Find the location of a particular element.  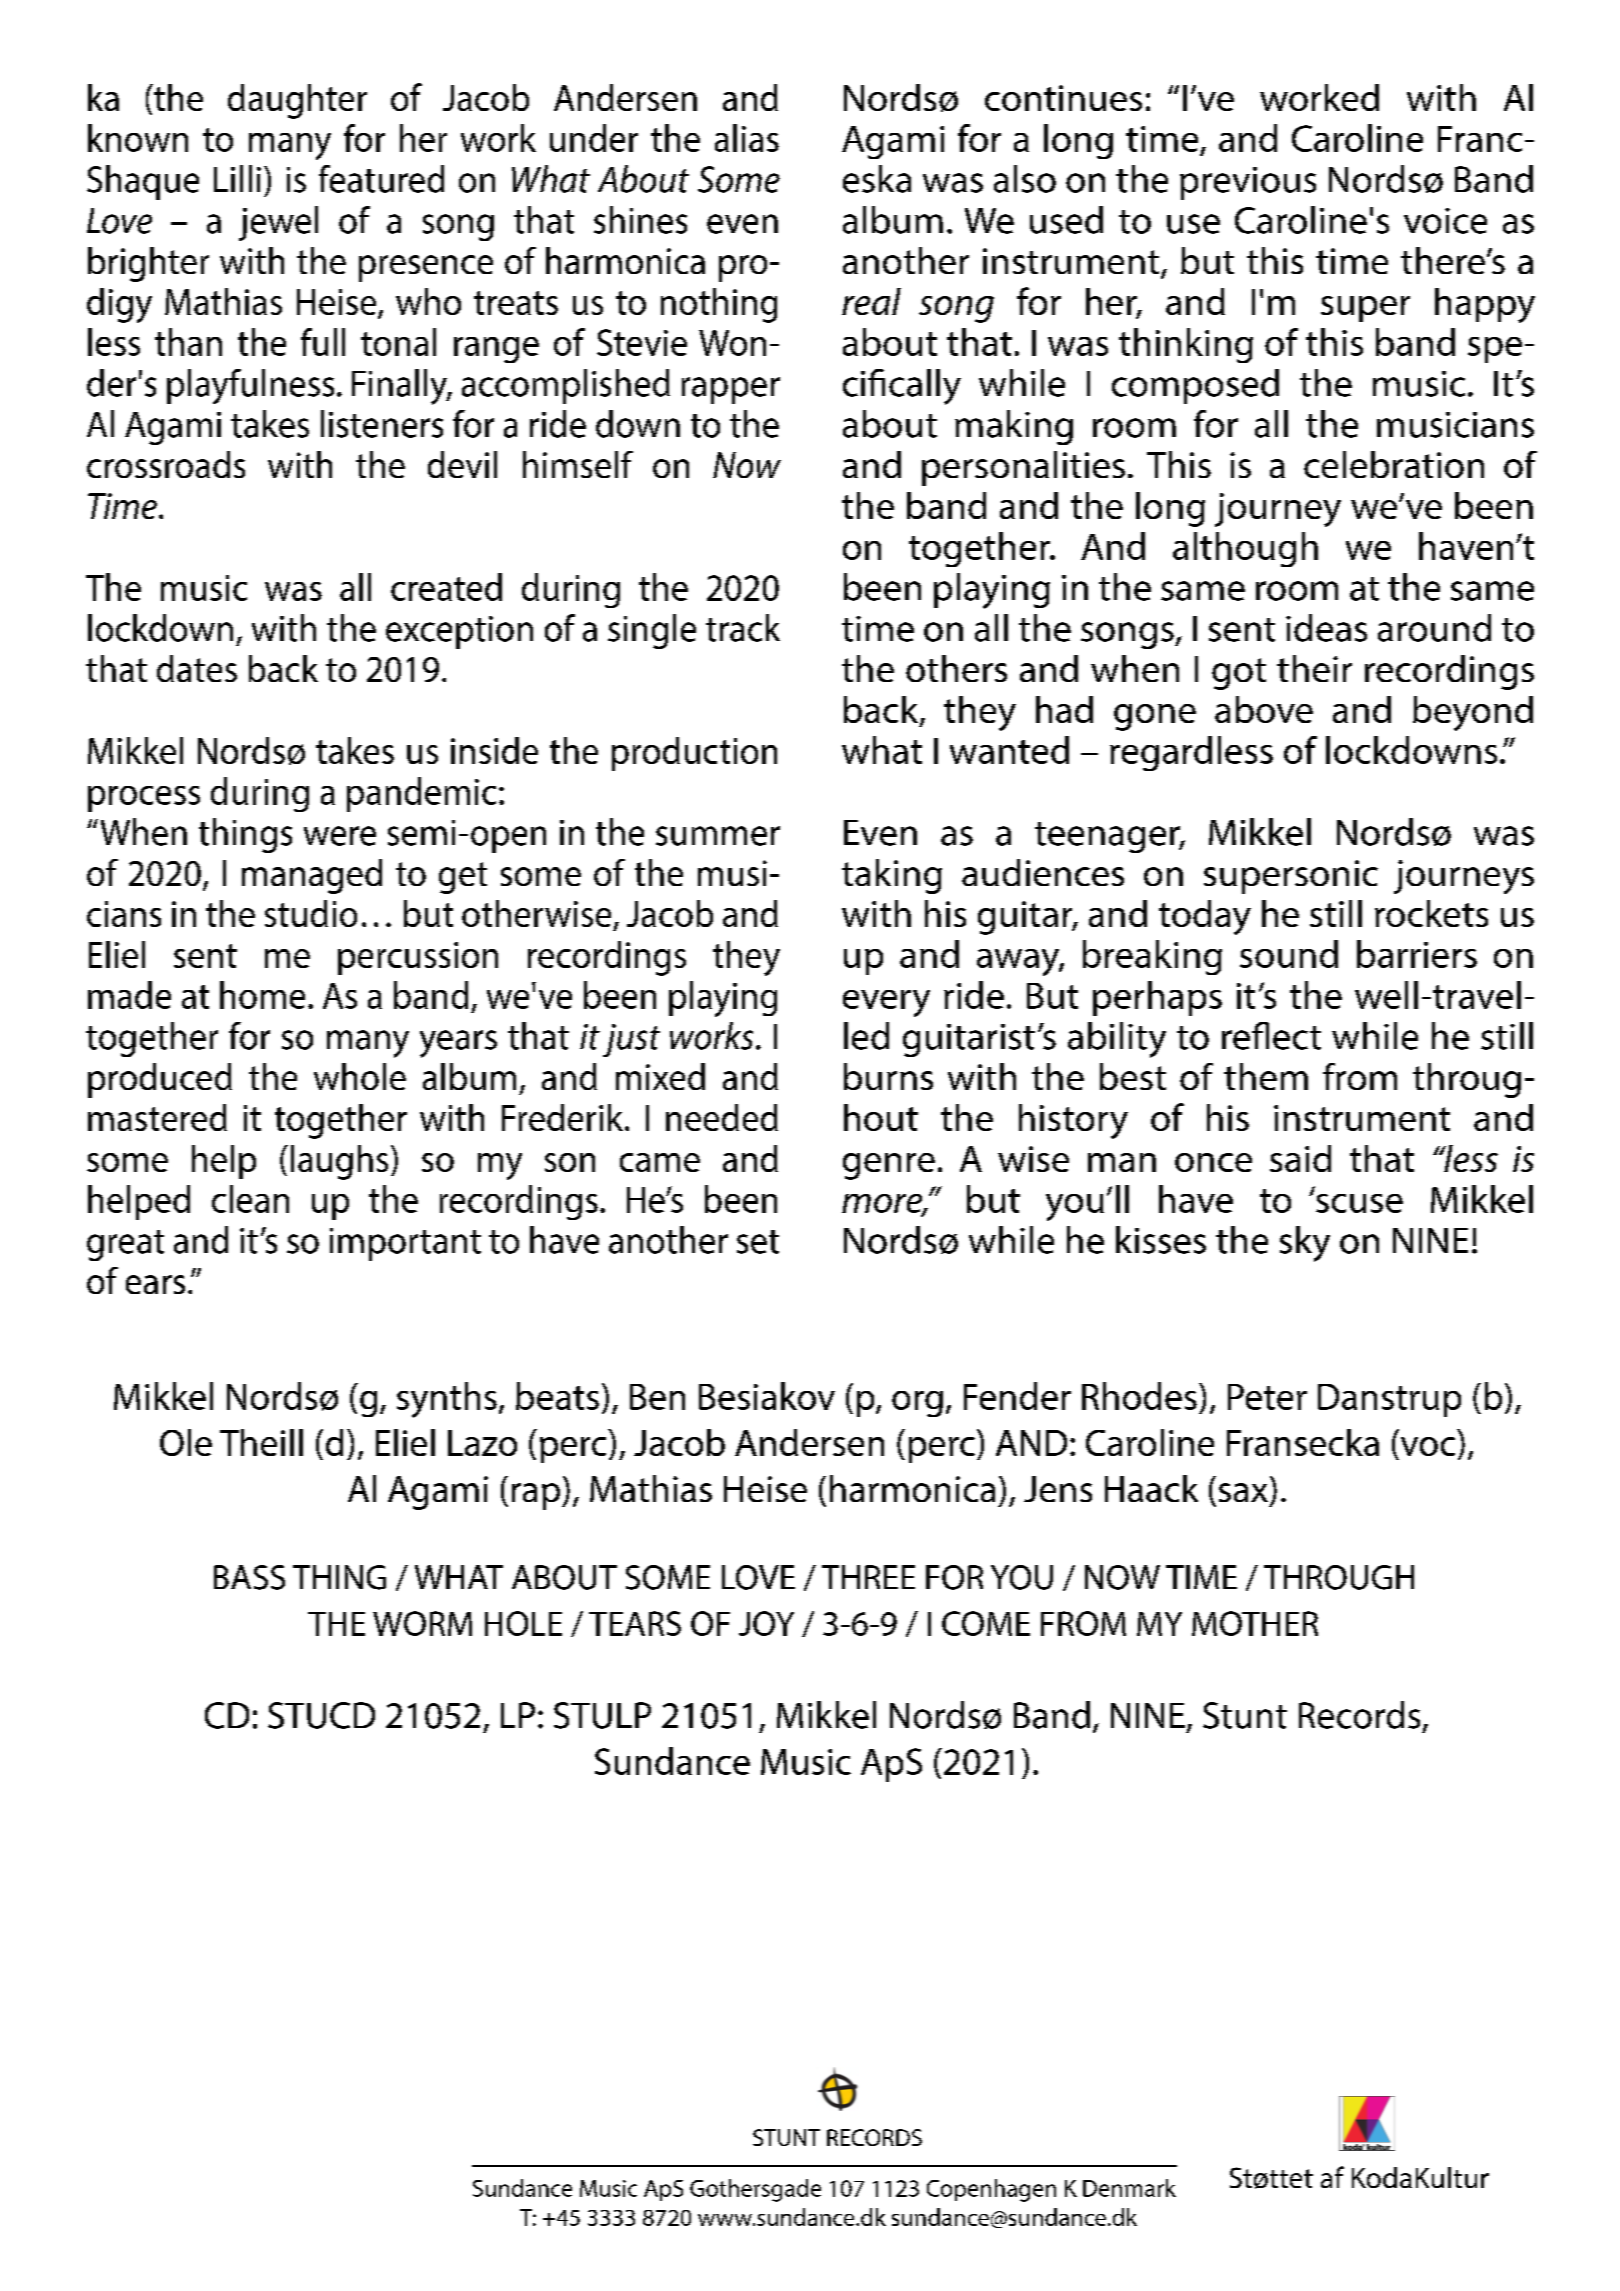

above is located at coordinates (1264, 709).
